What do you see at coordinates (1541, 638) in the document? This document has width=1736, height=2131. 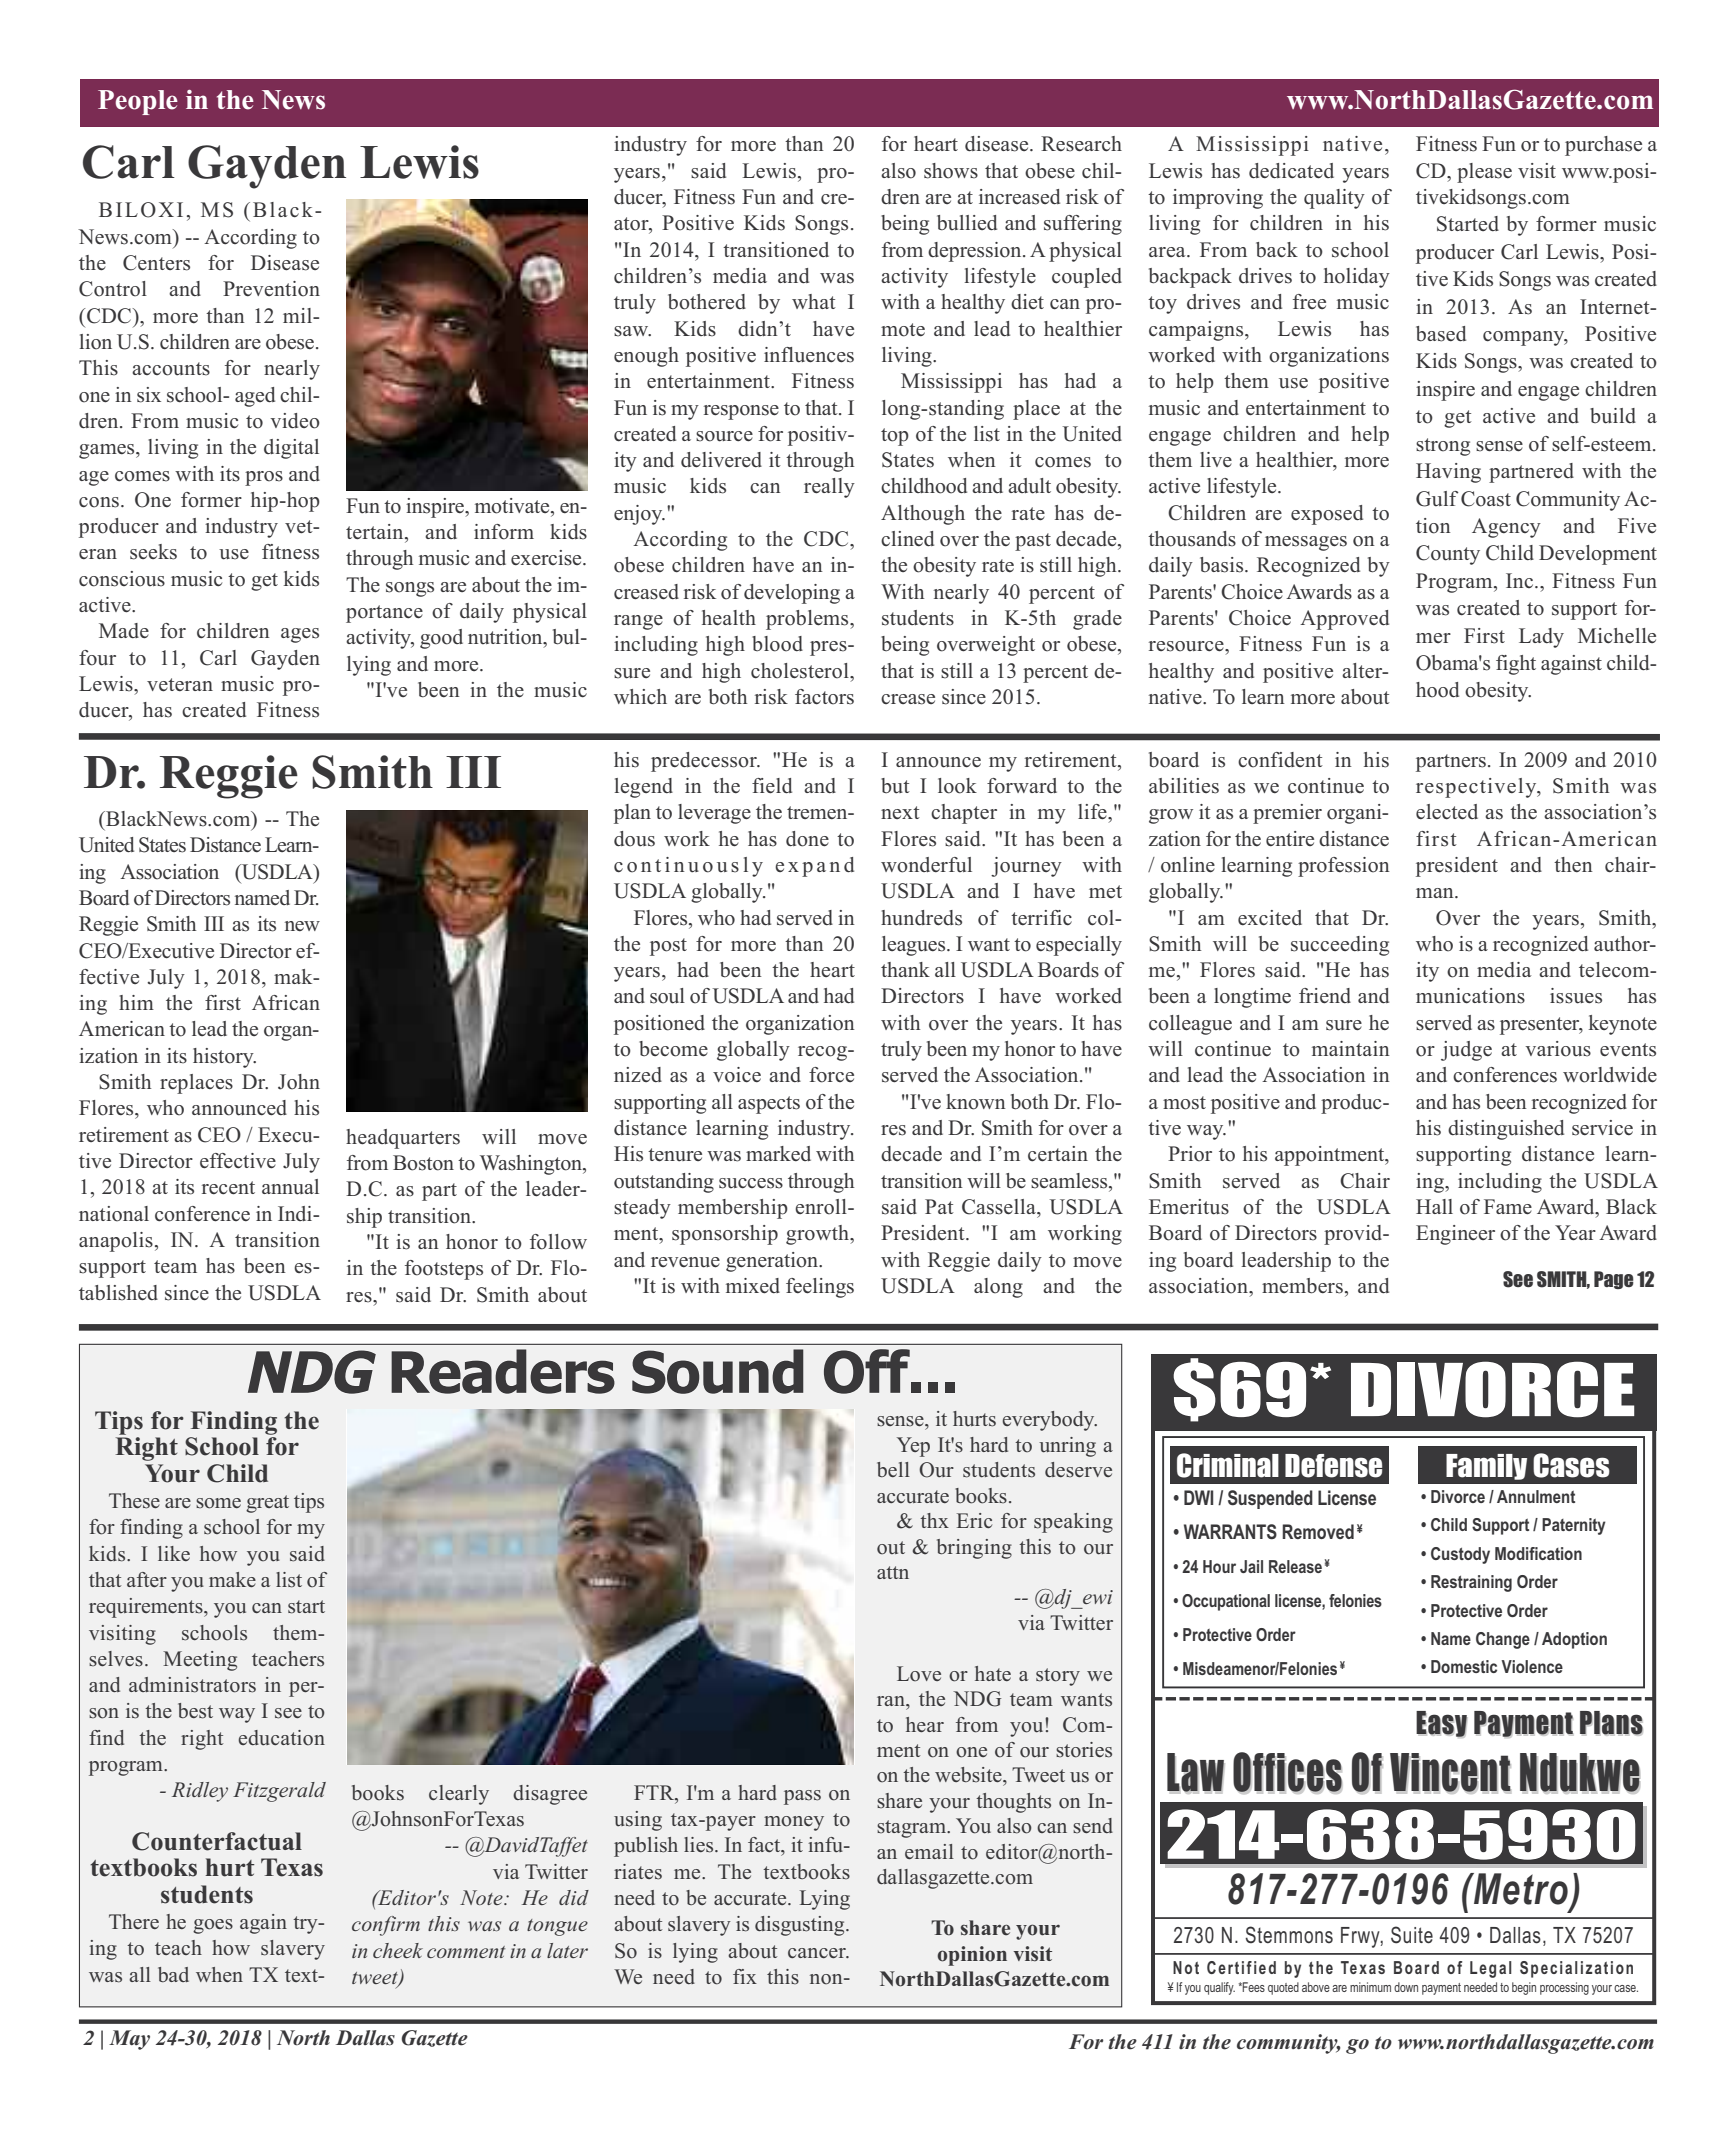 I see `Lady` at bounding box center [1541, 638].
